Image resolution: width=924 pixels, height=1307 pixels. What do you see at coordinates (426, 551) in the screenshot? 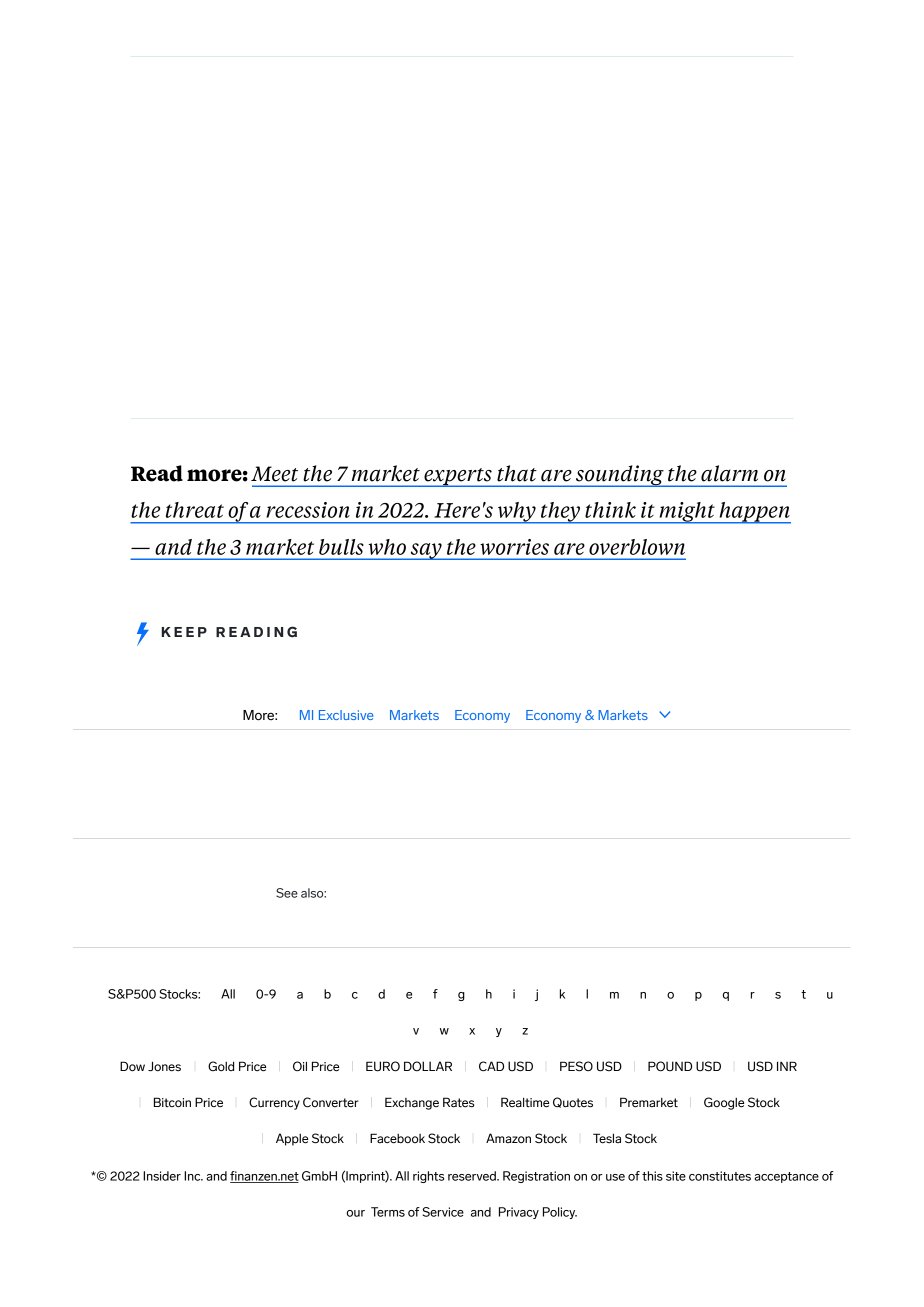
I see `say` at bounding box center [426, 551].
